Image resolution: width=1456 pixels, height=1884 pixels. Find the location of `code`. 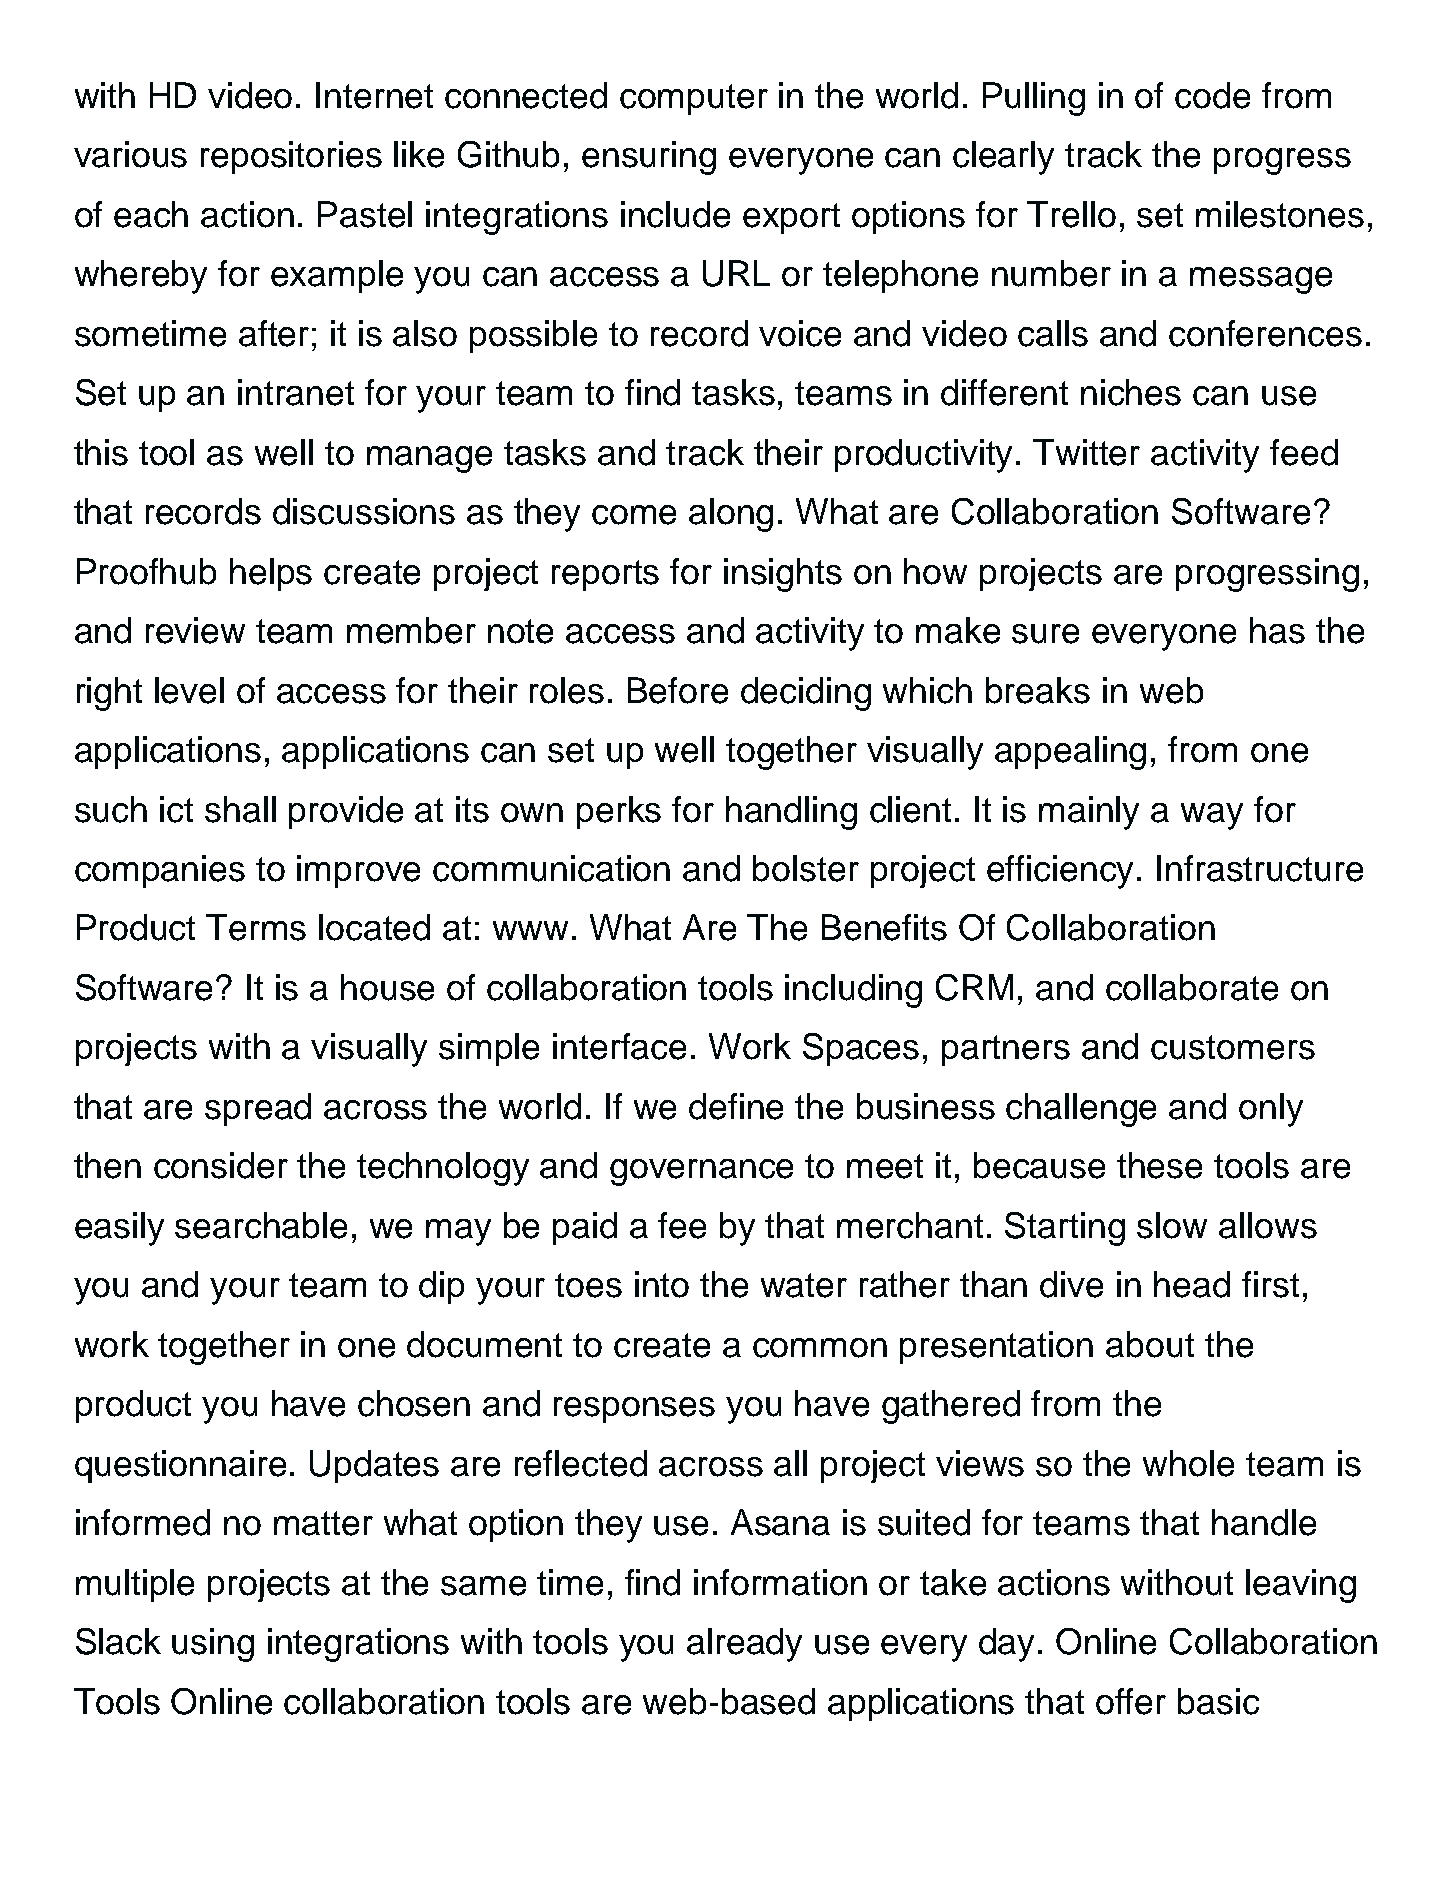

code is located at coordinates (1212, 95).
